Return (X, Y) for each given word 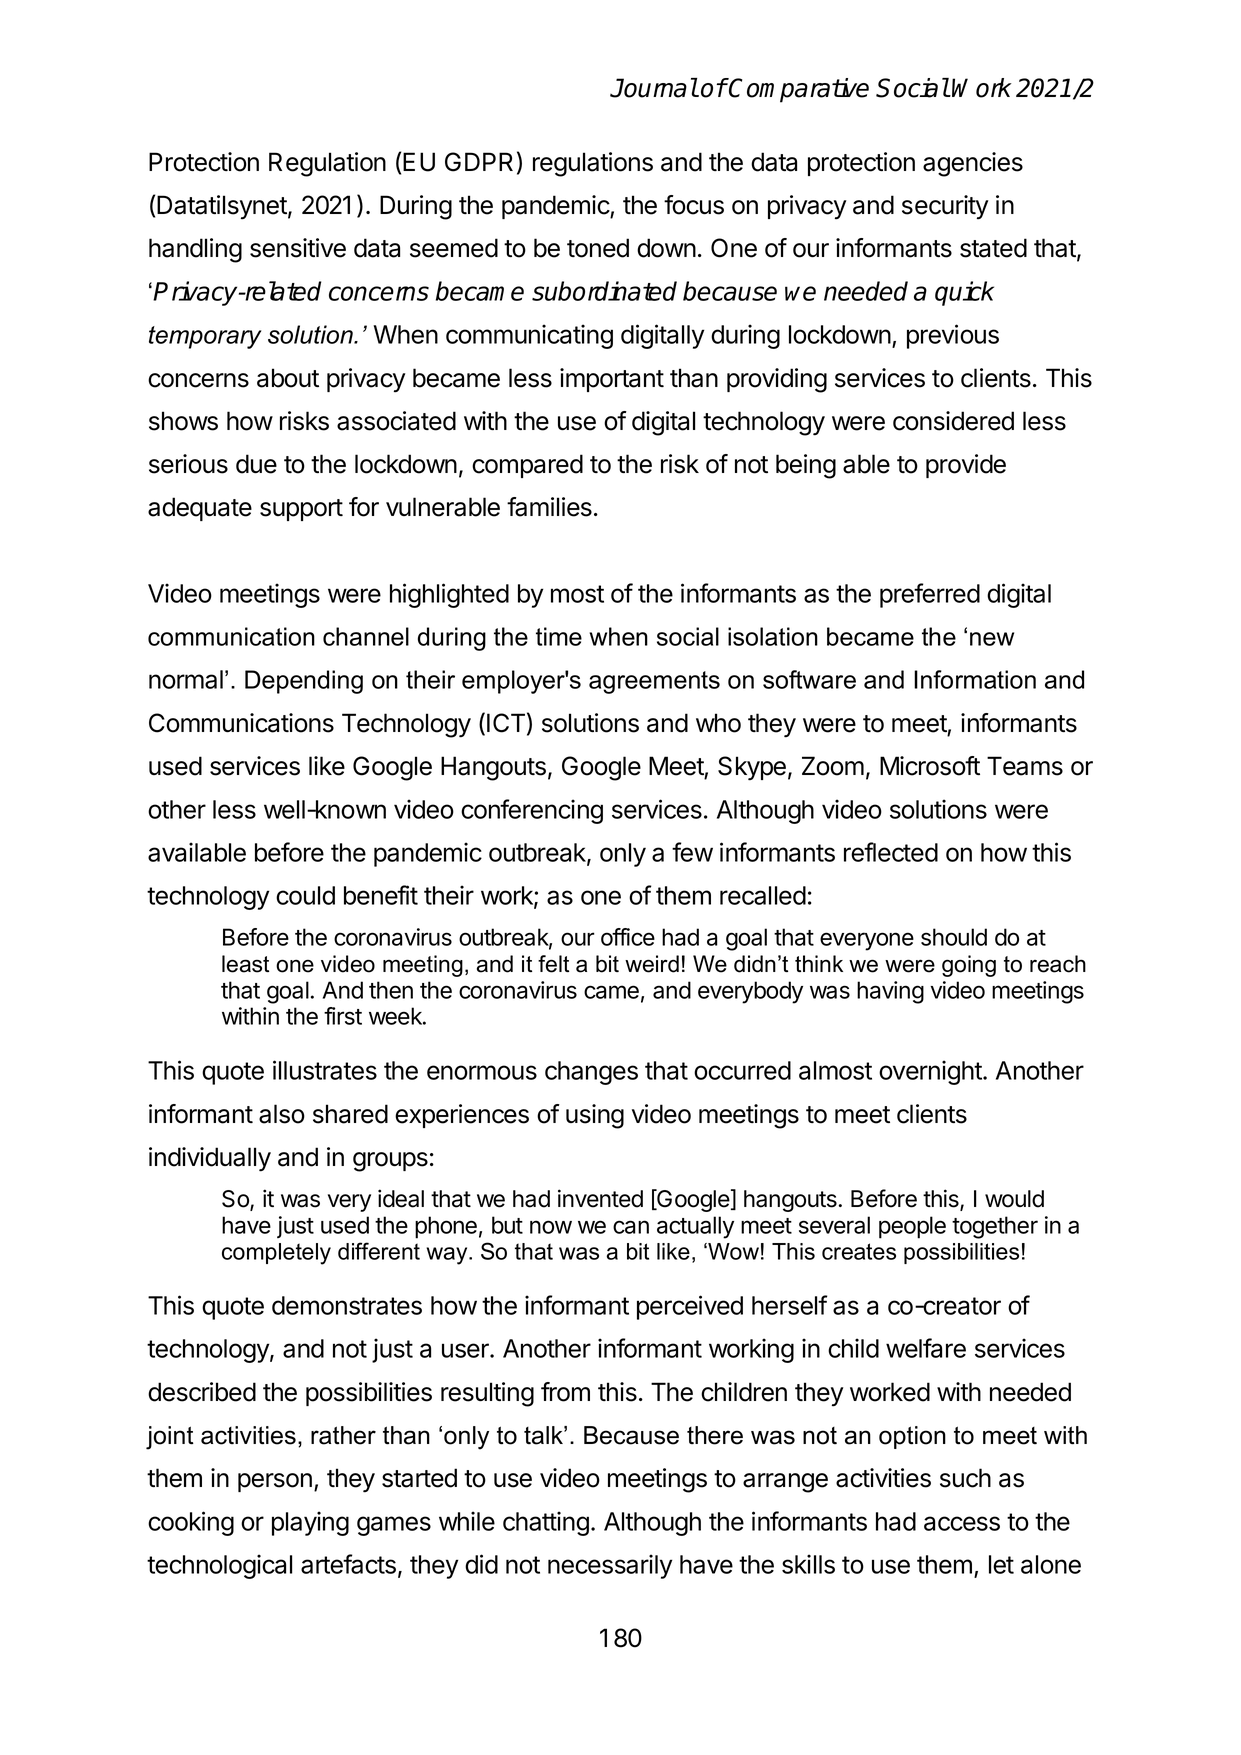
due (256, 464)
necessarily (610, 1566)
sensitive (298, 248)
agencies (973, 164)
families (549, 507)
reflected (891, 852)
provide (966, 466)
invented (600, 1198)
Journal (654, 88)
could (305, 895)
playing (310, 1523)
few (692, 852)
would (1014, 1199)
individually (210, 1159)
